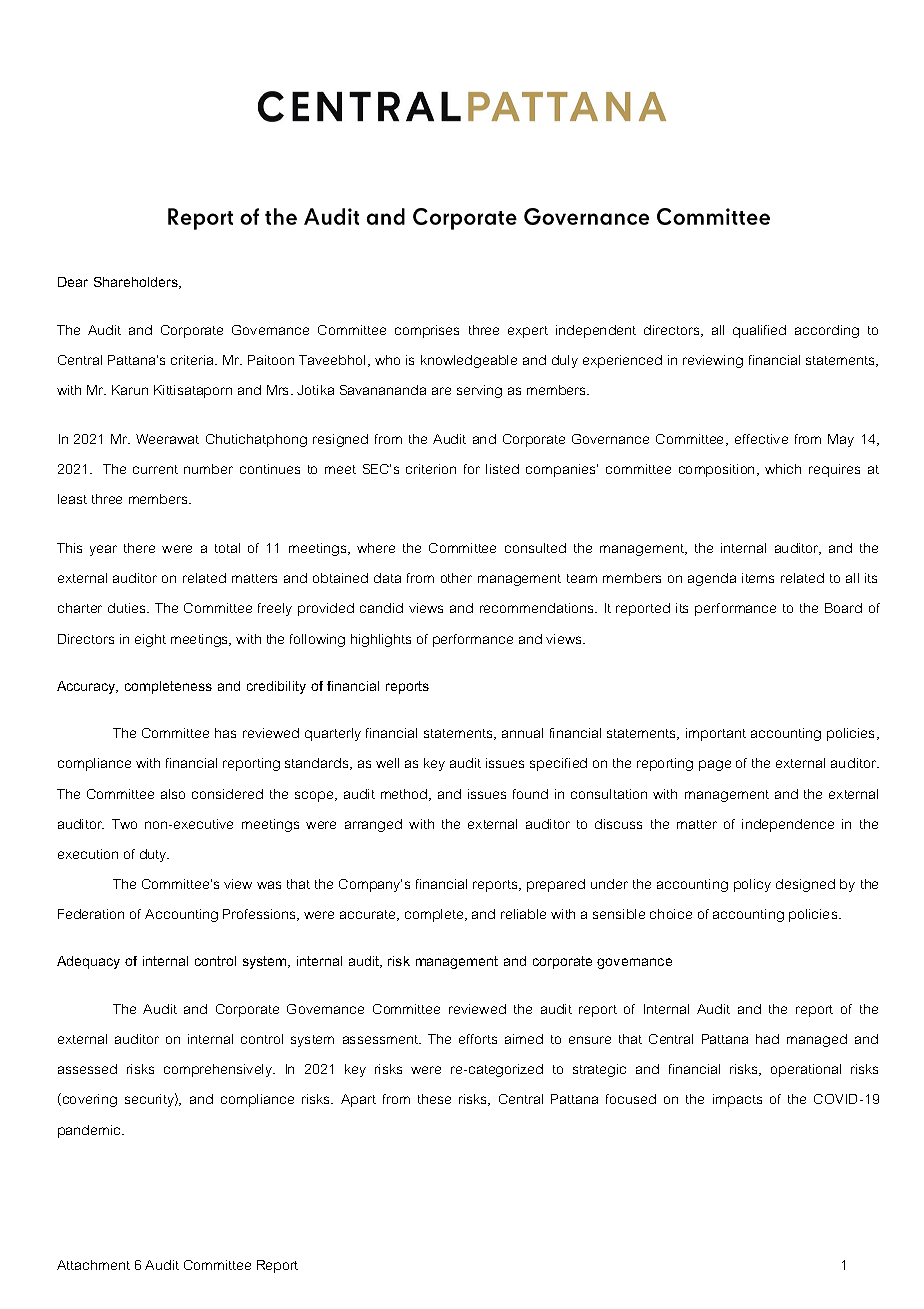 The height and width of the screenshot is (1309, 924). Describe the element at coordinates (759, 331) in the screenshot. I see `qualified` at that location.
